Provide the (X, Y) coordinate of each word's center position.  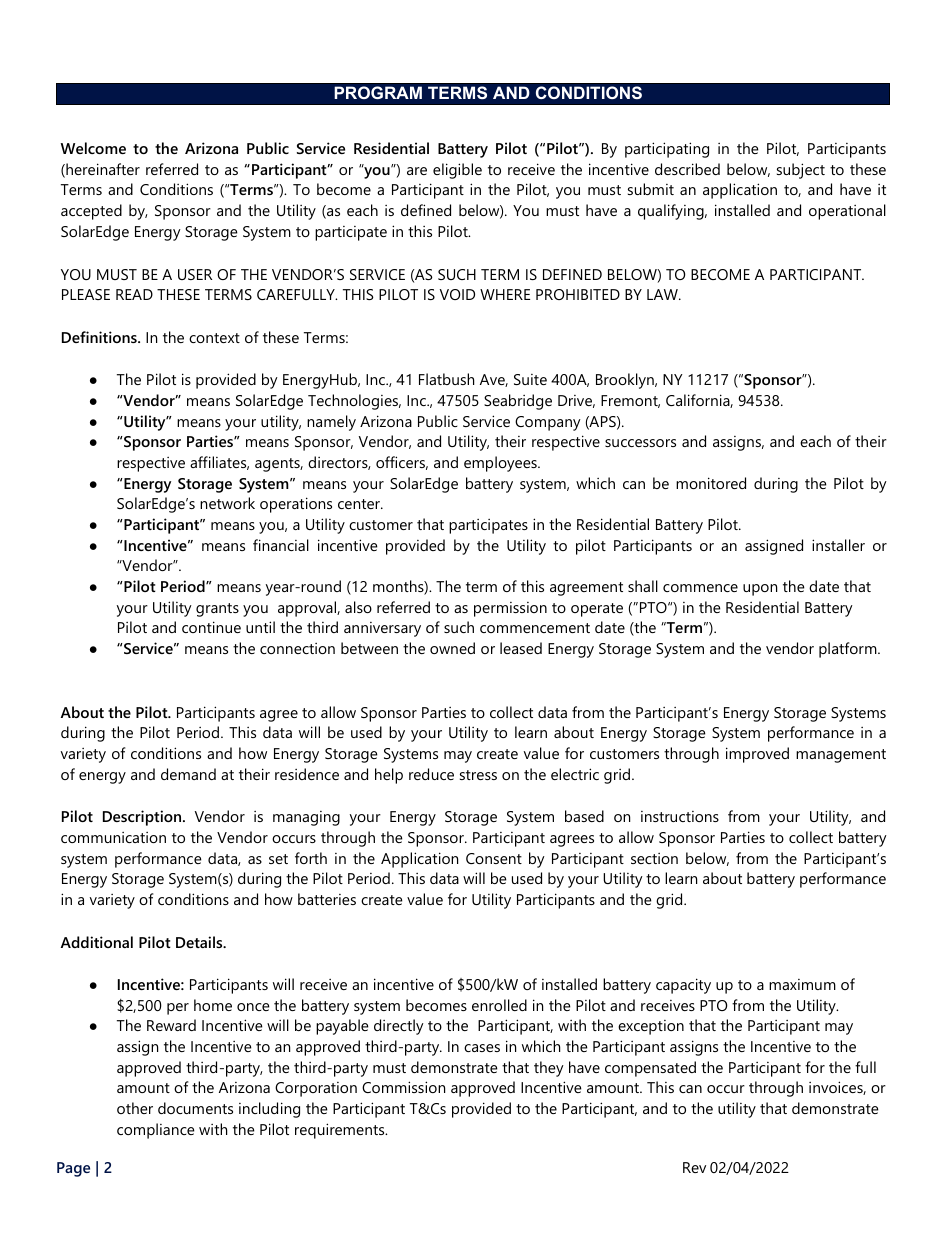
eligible (457, 171)
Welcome (93, 148)
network (227, 503)
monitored (711, 483)
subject (801, 171)
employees (501, 464)
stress (478, 775)
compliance (156, 1131)
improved (757, 755)
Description (143, 818)
